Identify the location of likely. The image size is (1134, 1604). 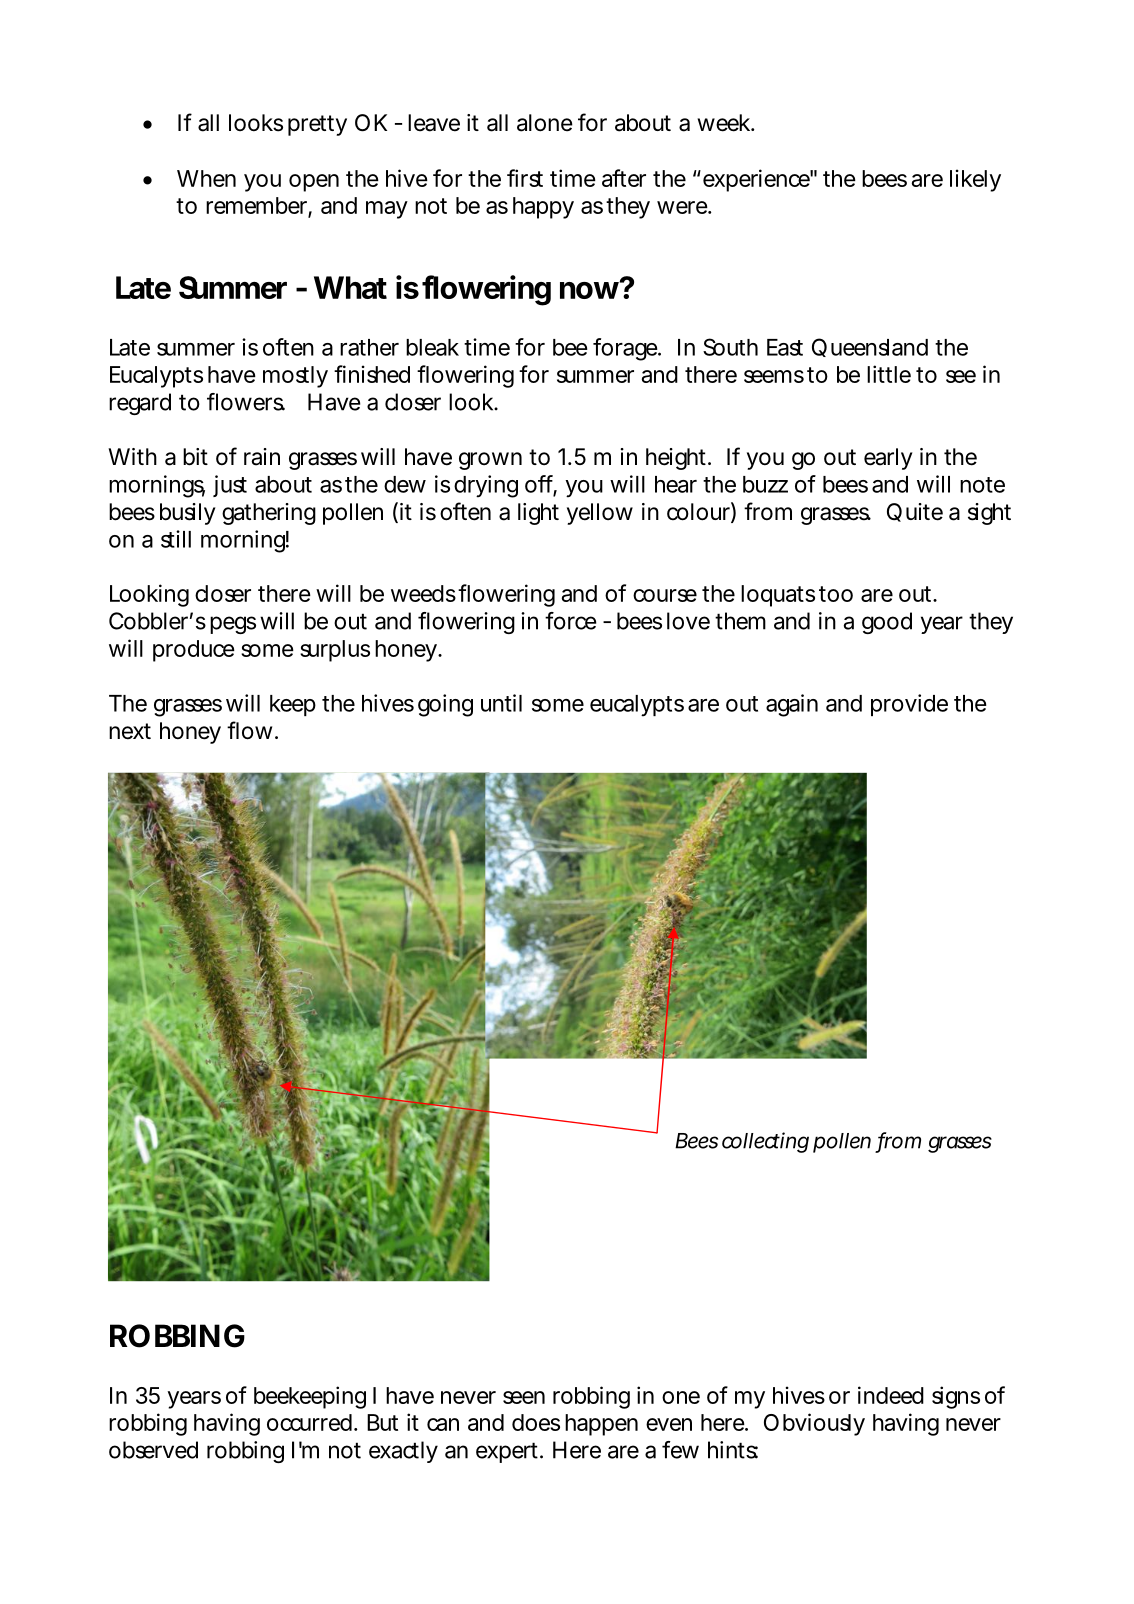
(975, 180).
